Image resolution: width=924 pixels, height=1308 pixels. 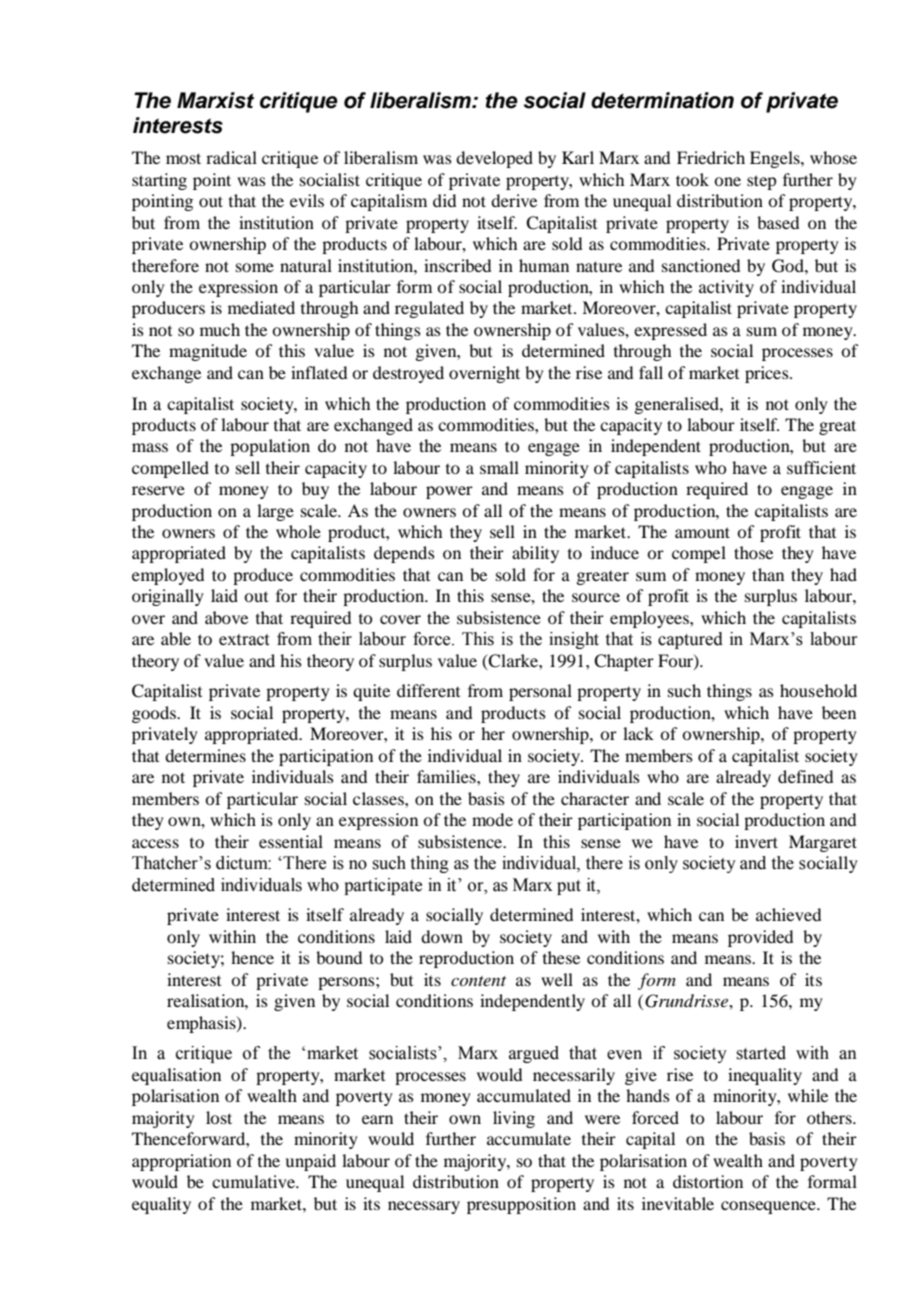 What do you see at coordinates (690, 640) in the screenshot?
I see `captured` at bounding box center [690, 640].
